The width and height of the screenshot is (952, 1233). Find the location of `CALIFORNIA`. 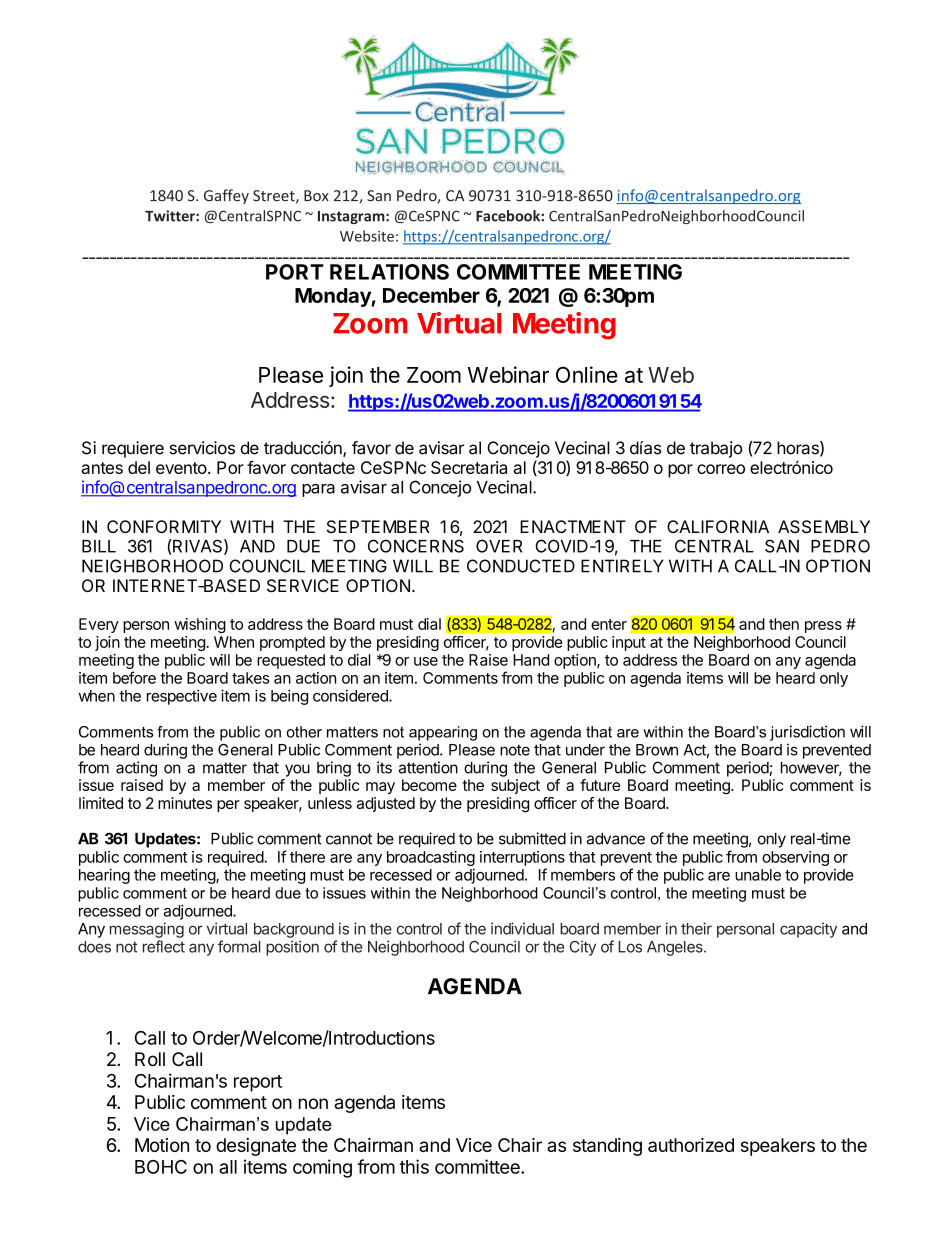

CALIFORNIA is located at coordinates (718, 526).
